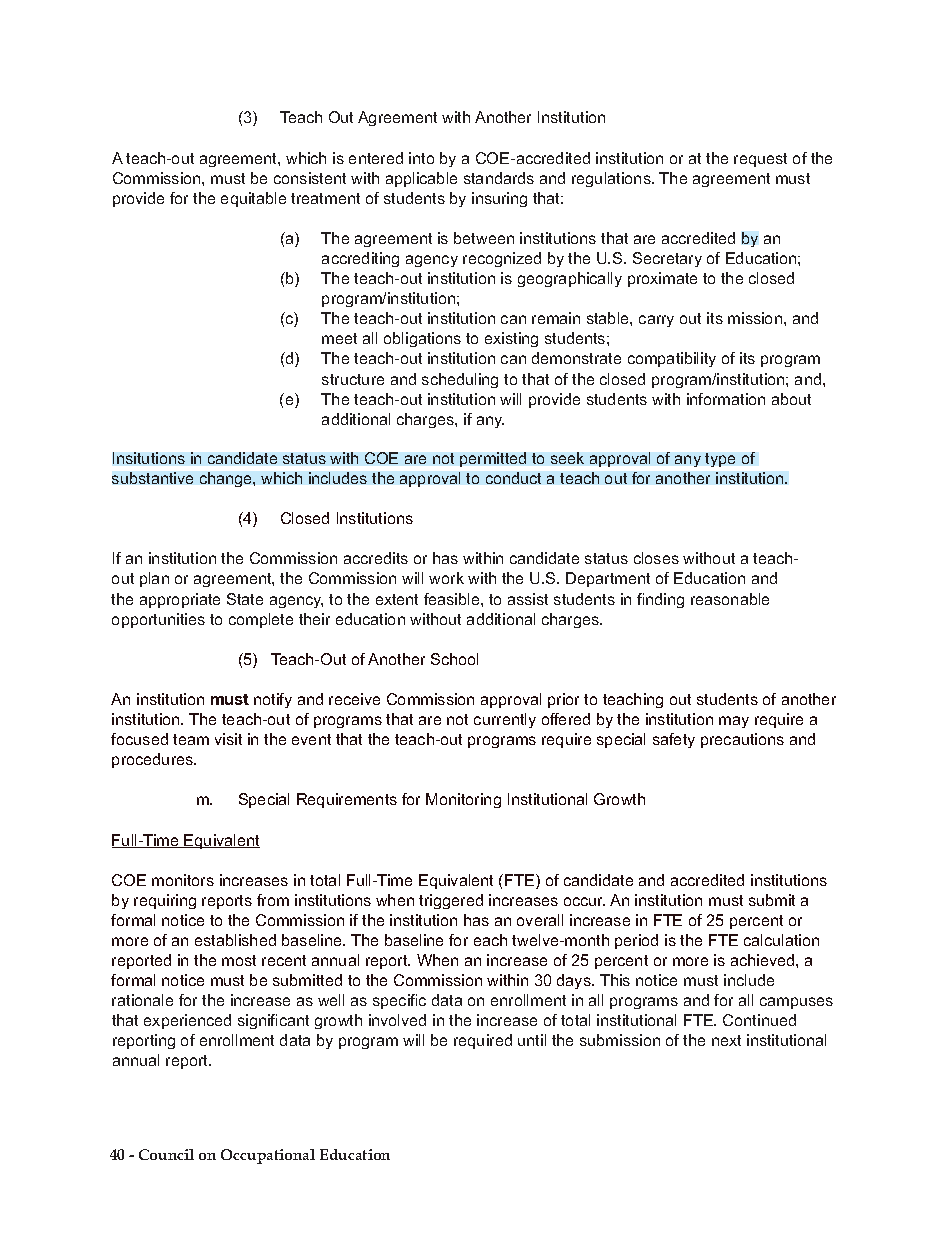  What do you see at coordinates (454, 659) in the screenshot?
I see `School` at bounding box center [454, 659].
